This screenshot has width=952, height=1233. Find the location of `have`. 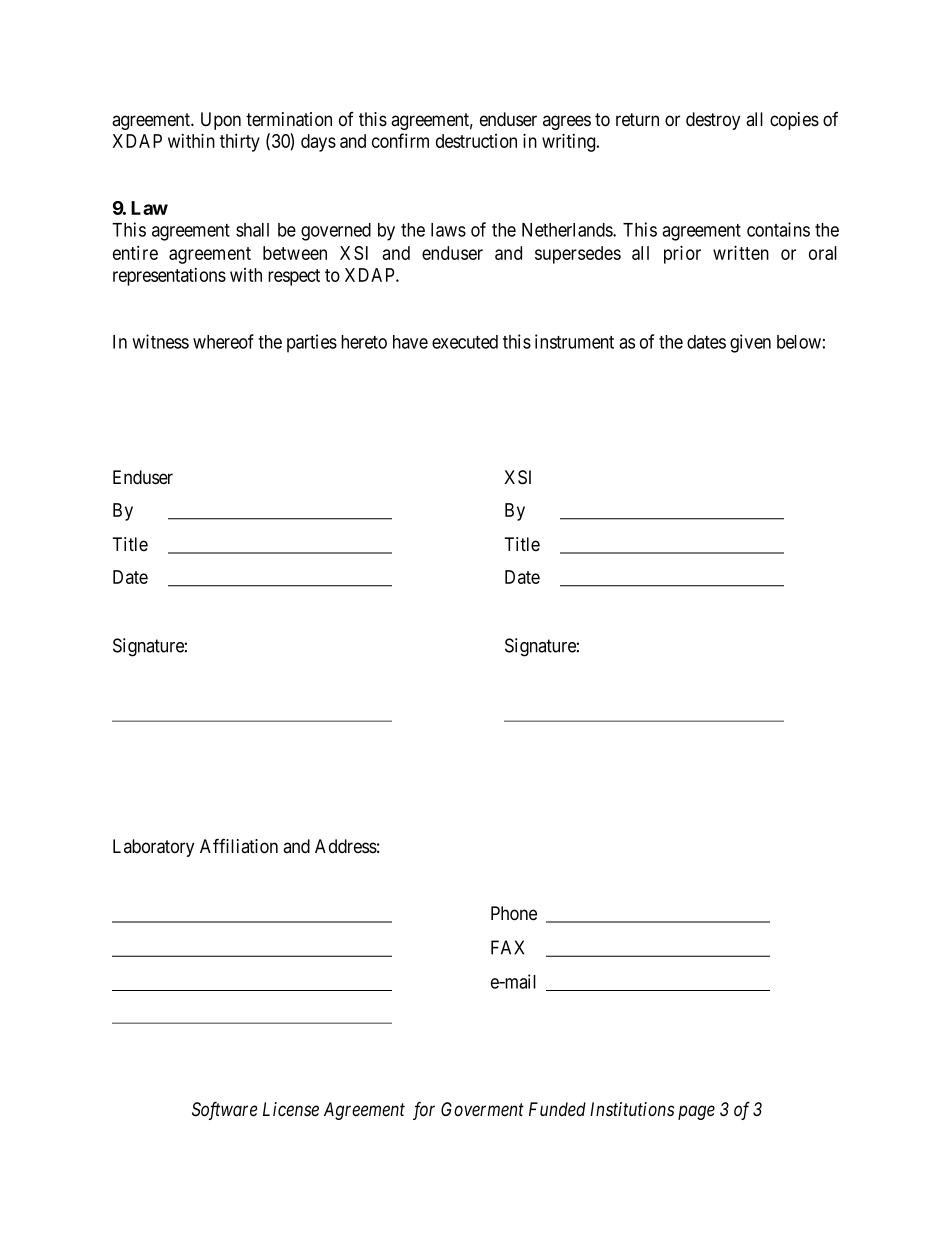

have is located at coordinates (410, 342).
